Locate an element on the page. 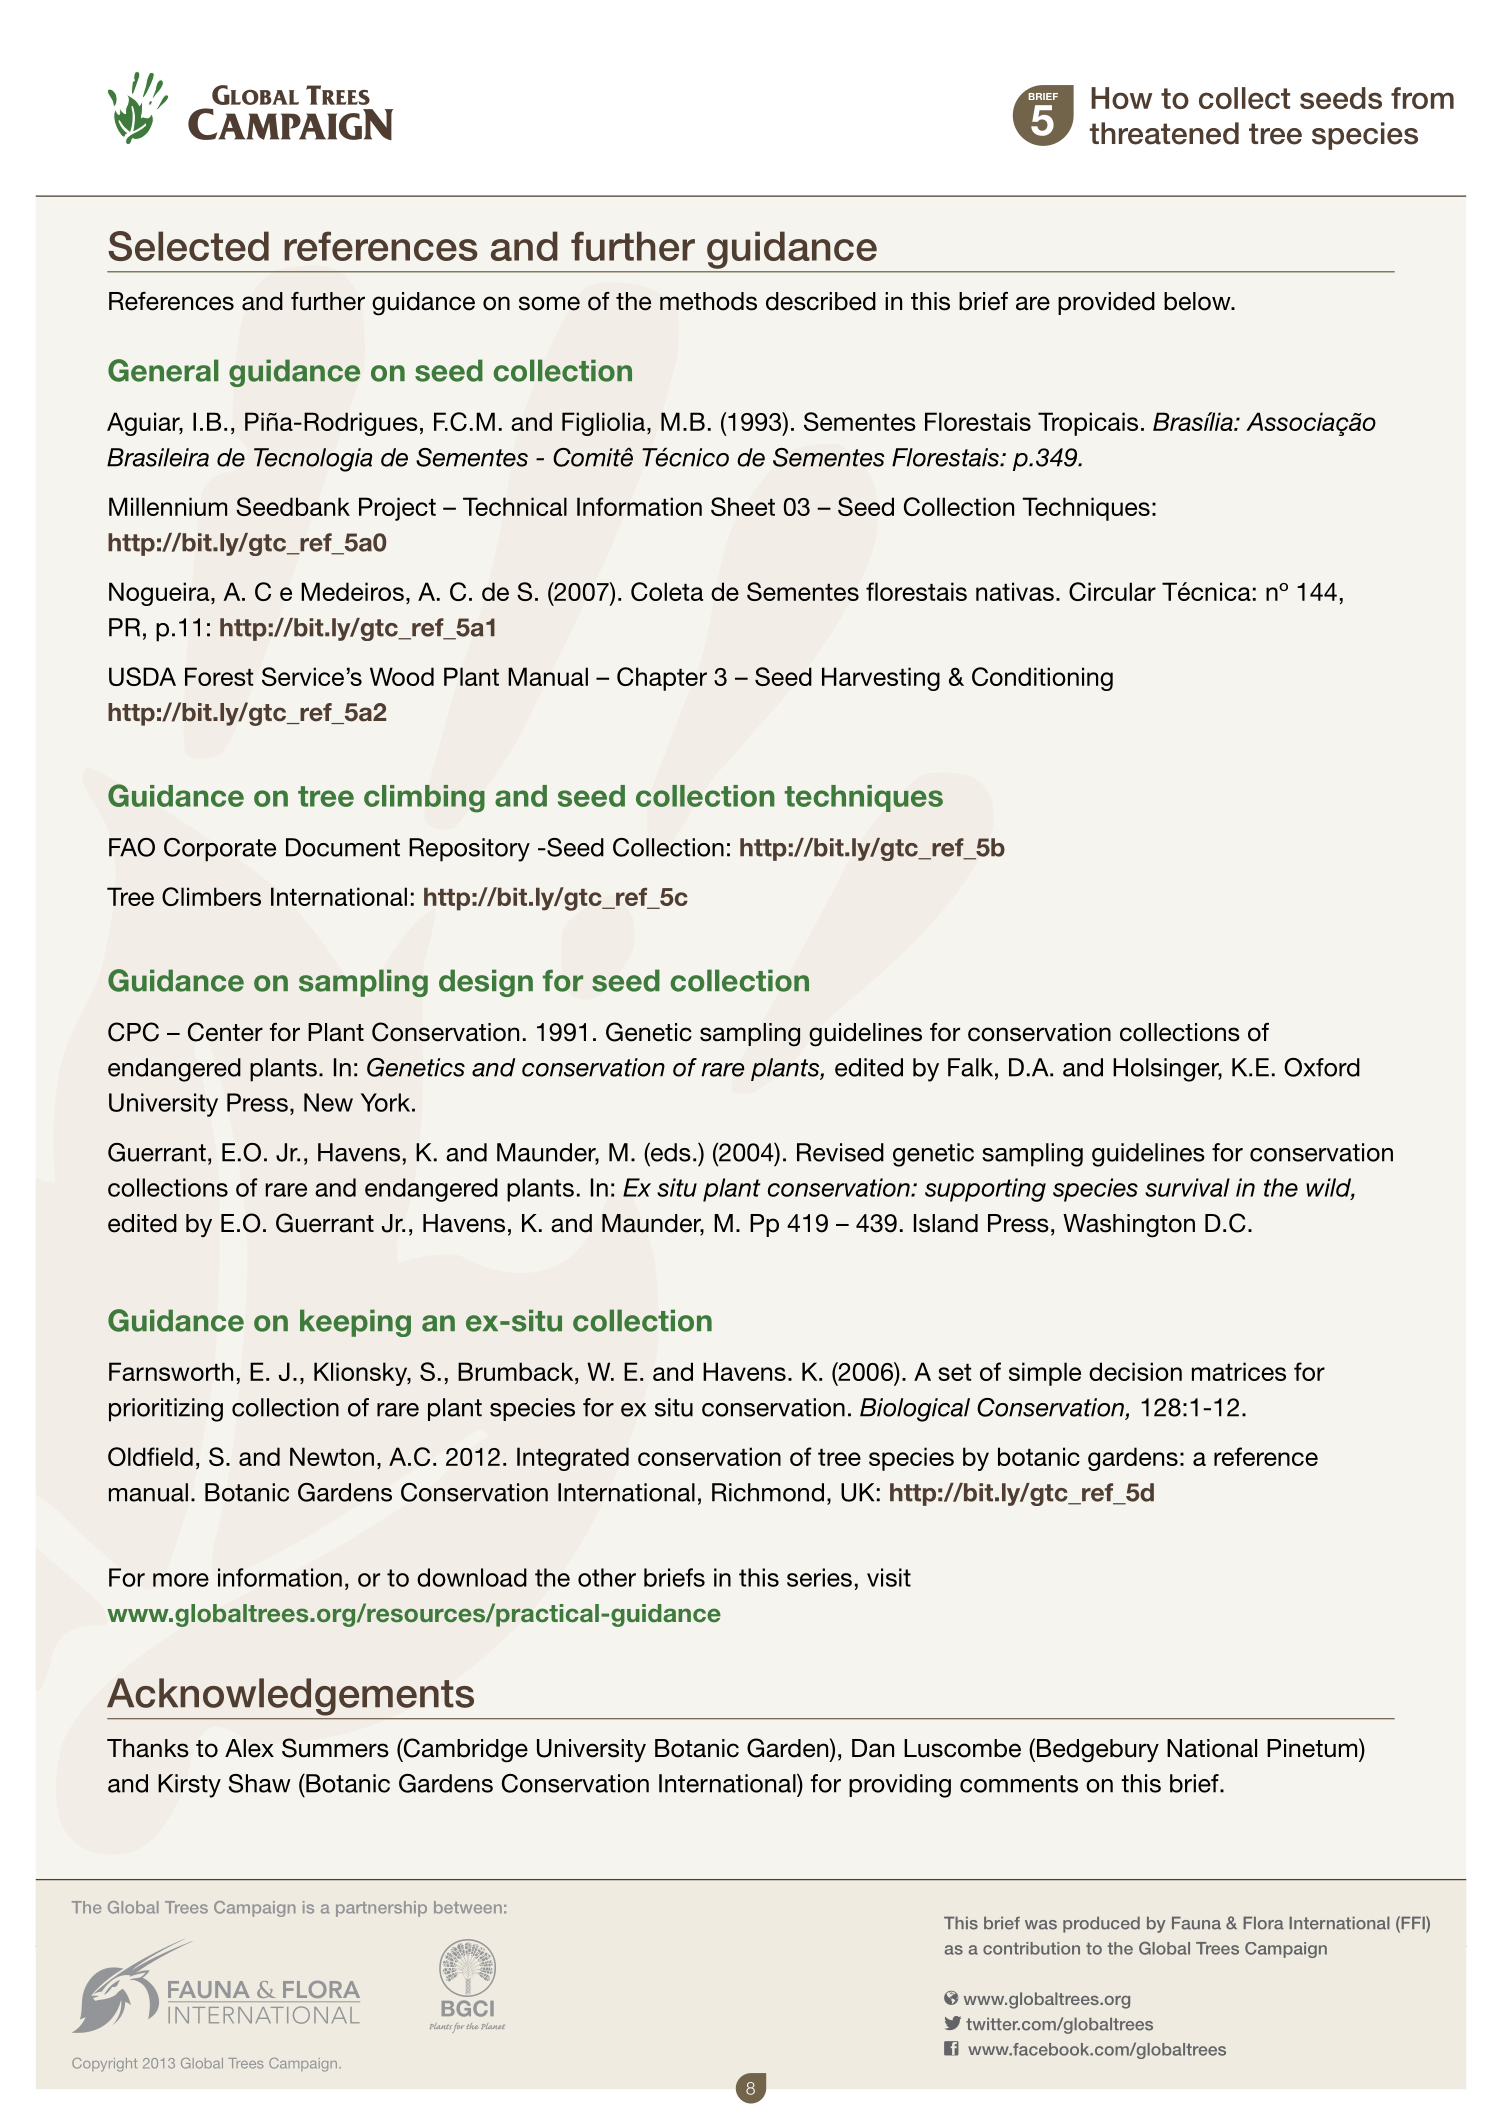 This image has width=1502, height=2125. methods is located at coordinates (708, 301).
